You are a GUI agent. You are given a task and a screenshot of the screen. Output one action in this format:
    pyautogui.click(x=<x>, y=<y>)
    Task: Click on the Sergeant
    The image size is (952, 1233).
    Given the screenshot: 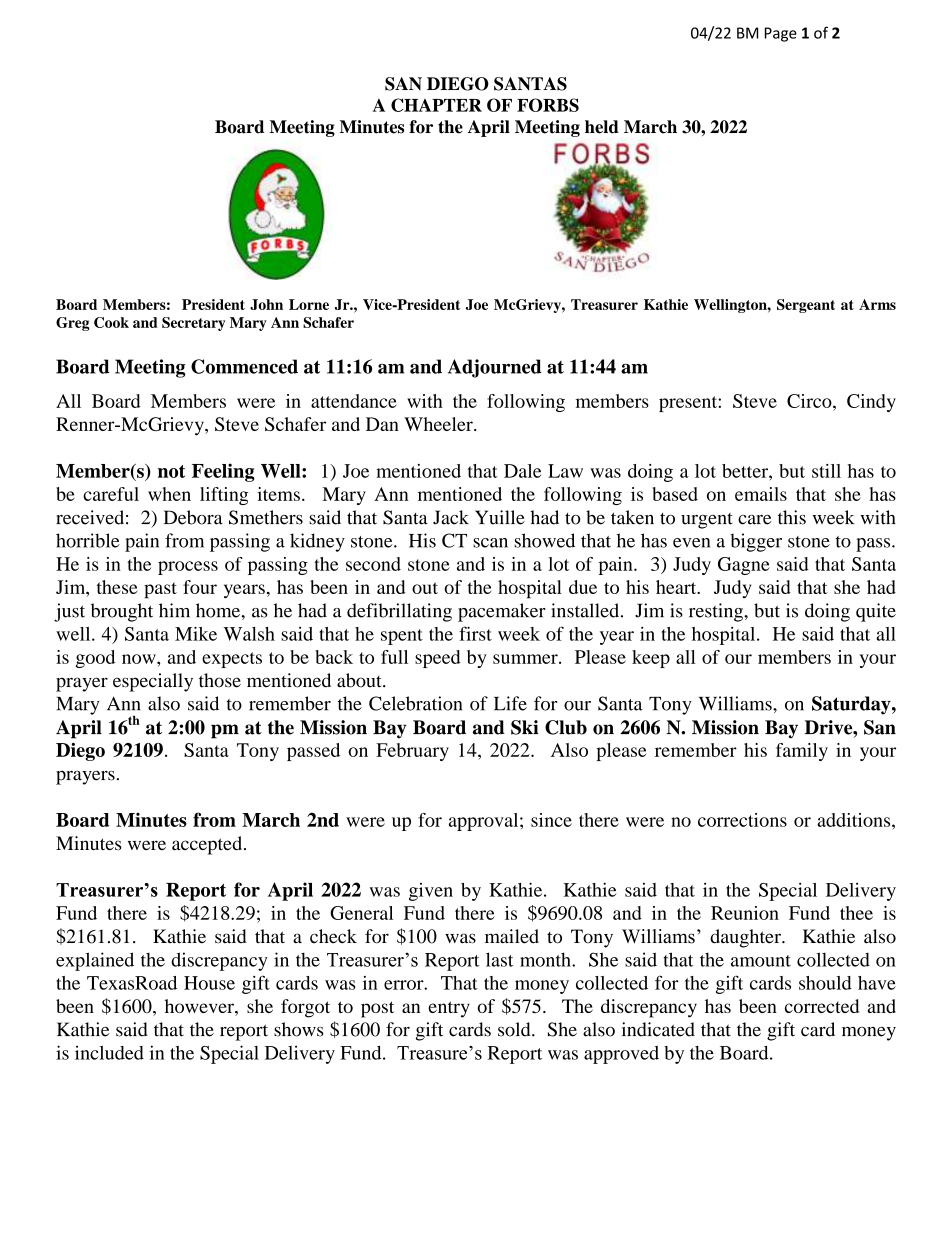 What is the action you would take?
    pyautogui.click(x=806, y=306)
